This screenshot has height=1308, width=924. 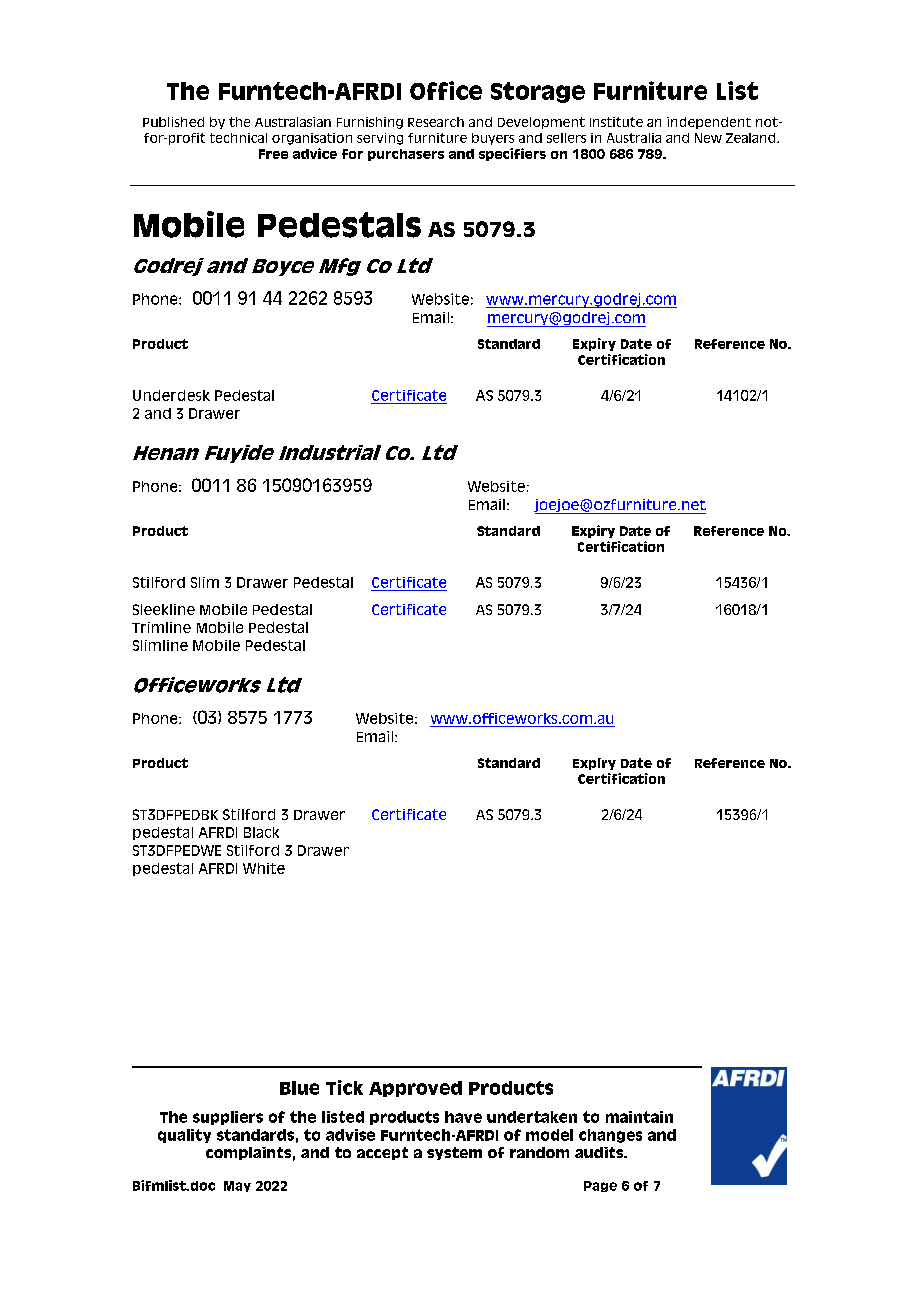 What do you see at coordinates (610, 1136) in the screenshot?
I see `changes` at bounding box center [610, 1136].
